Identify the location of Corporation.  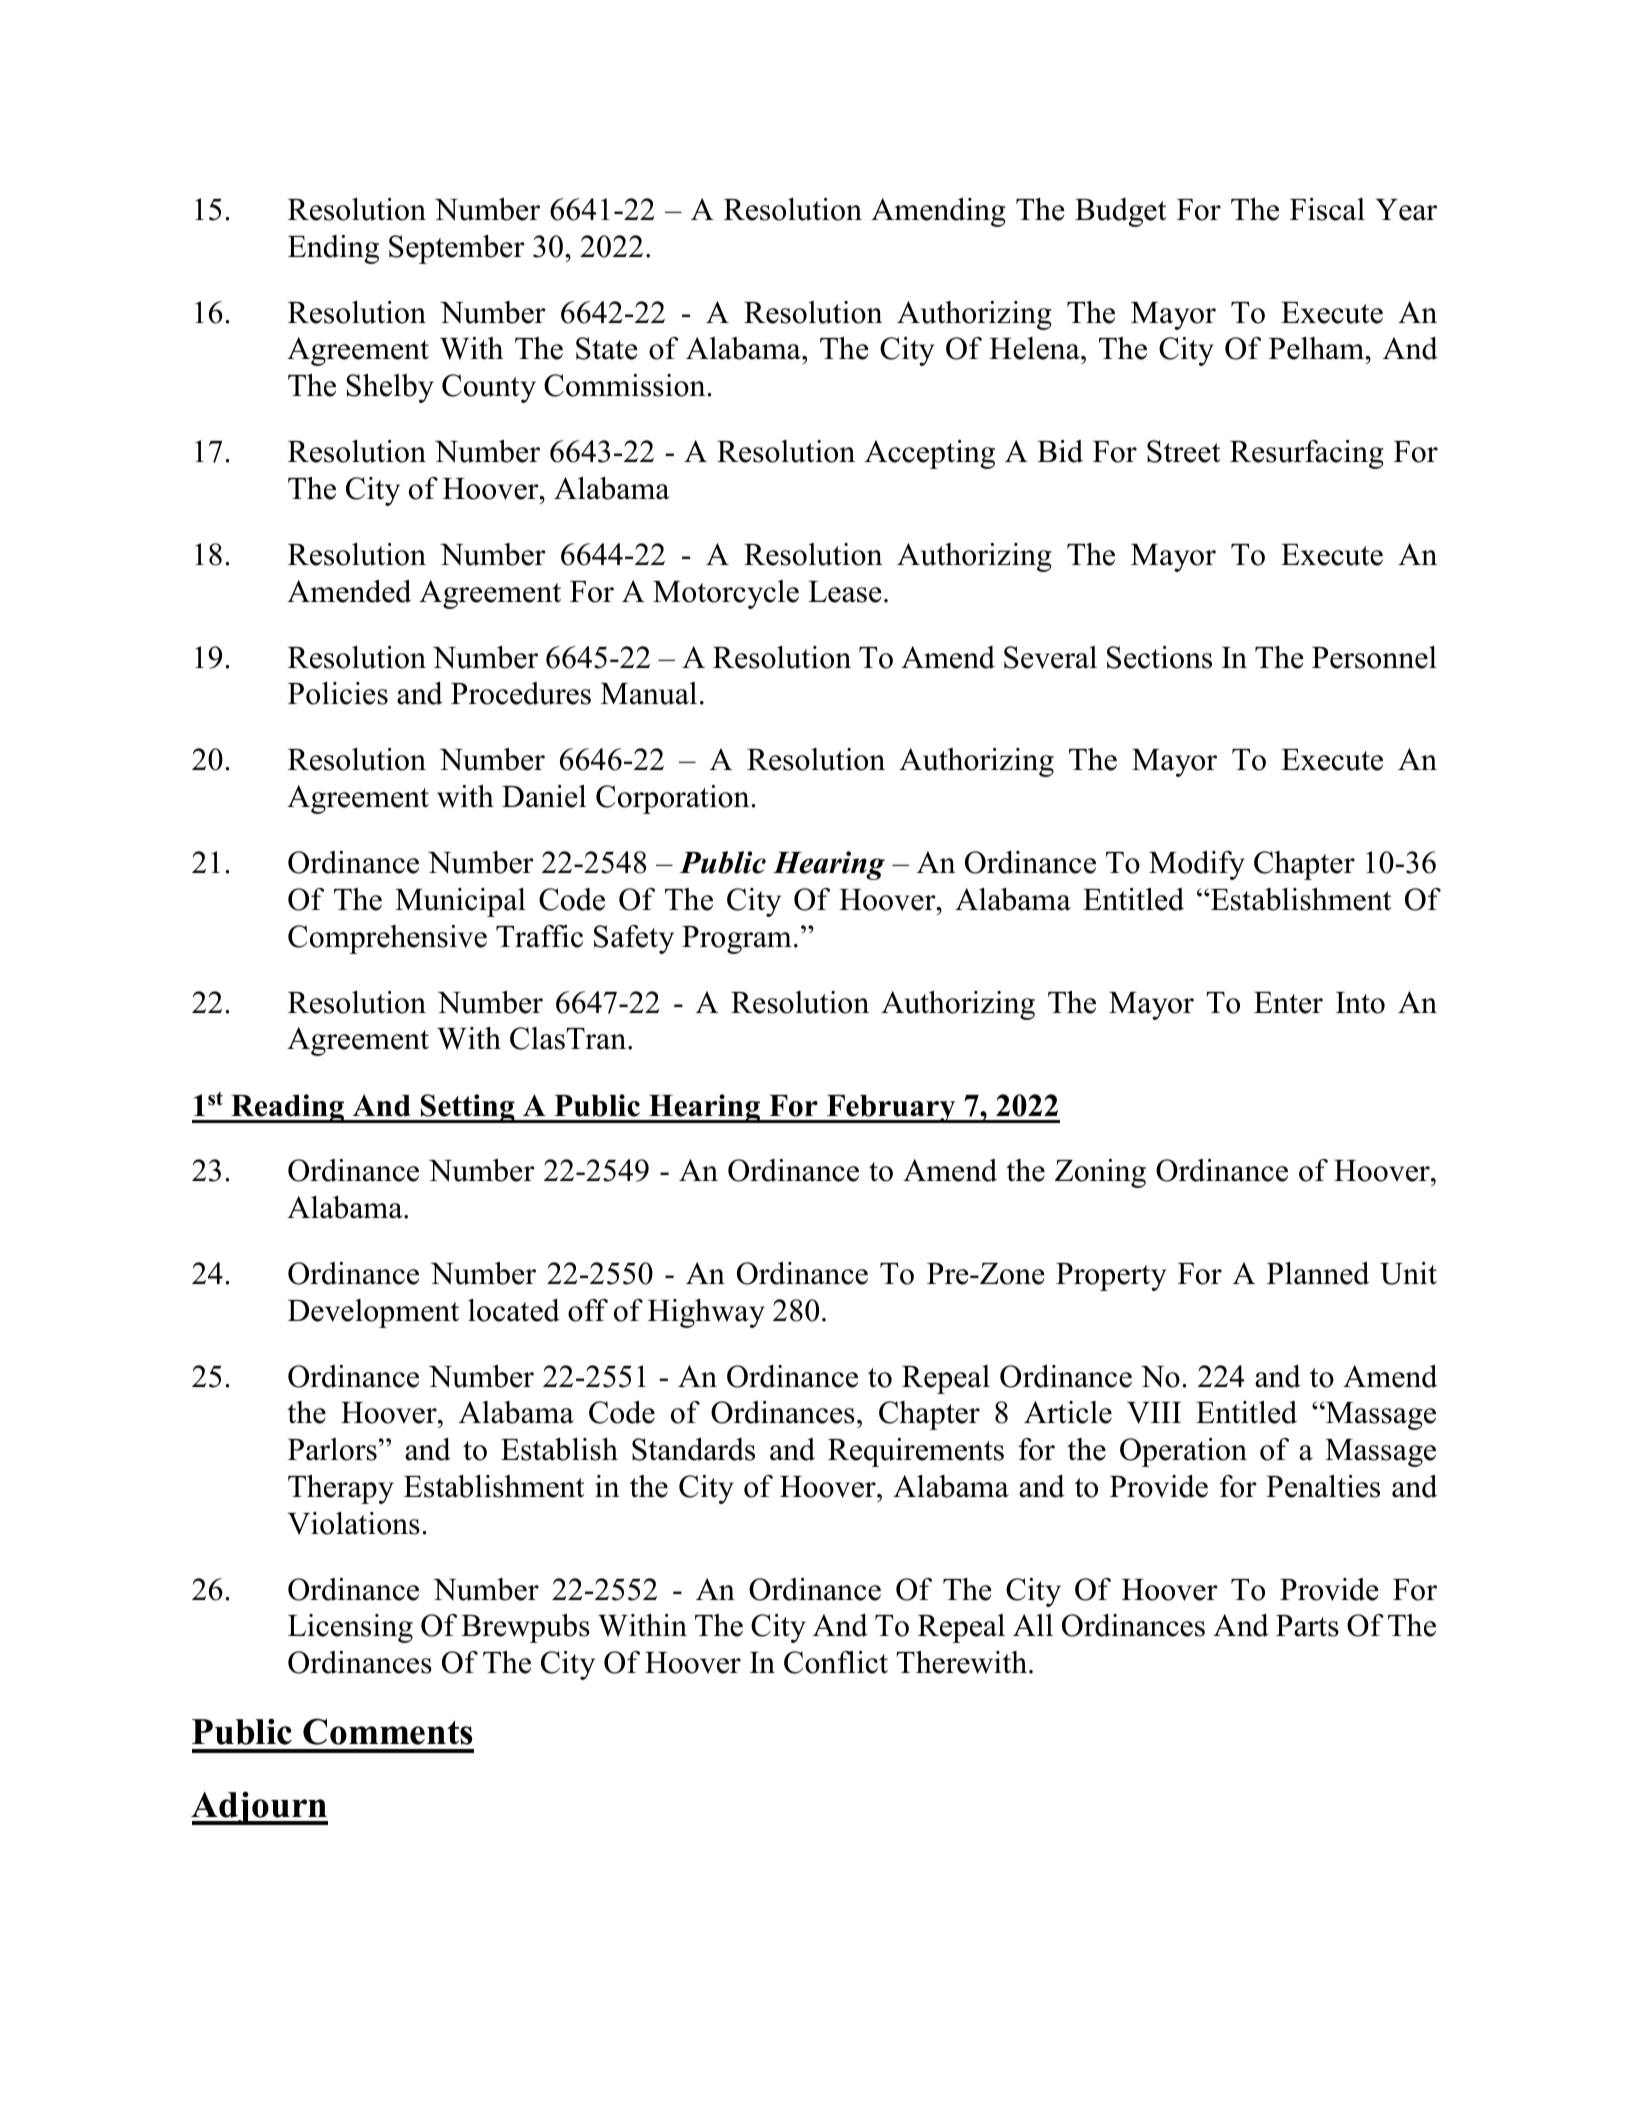
(672, 799).
